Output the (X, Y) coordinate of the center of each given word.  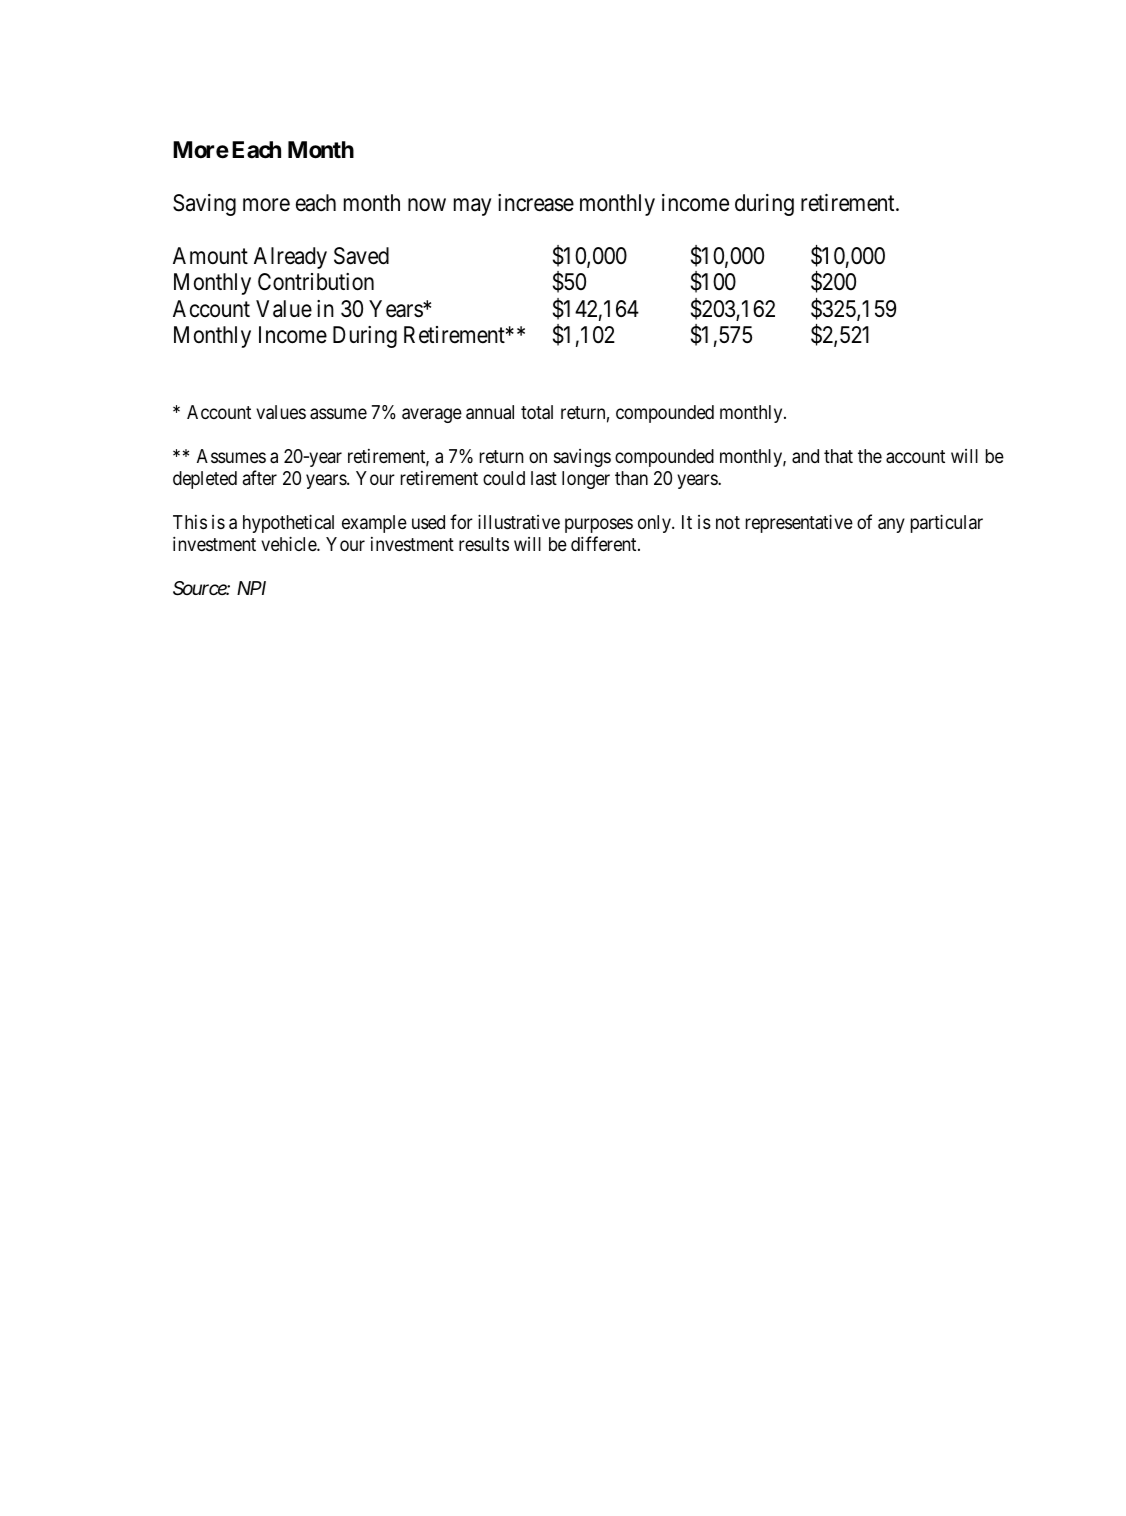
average (432, 415)
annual (490, 412)
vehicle (289, 543)
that (838, 456)
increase (536, 203)
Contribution (316, 282)
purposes (599, 525)
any (891, 525)
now (427, 205)
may (472, 207)
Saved (361, 256)
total (537, 412)
